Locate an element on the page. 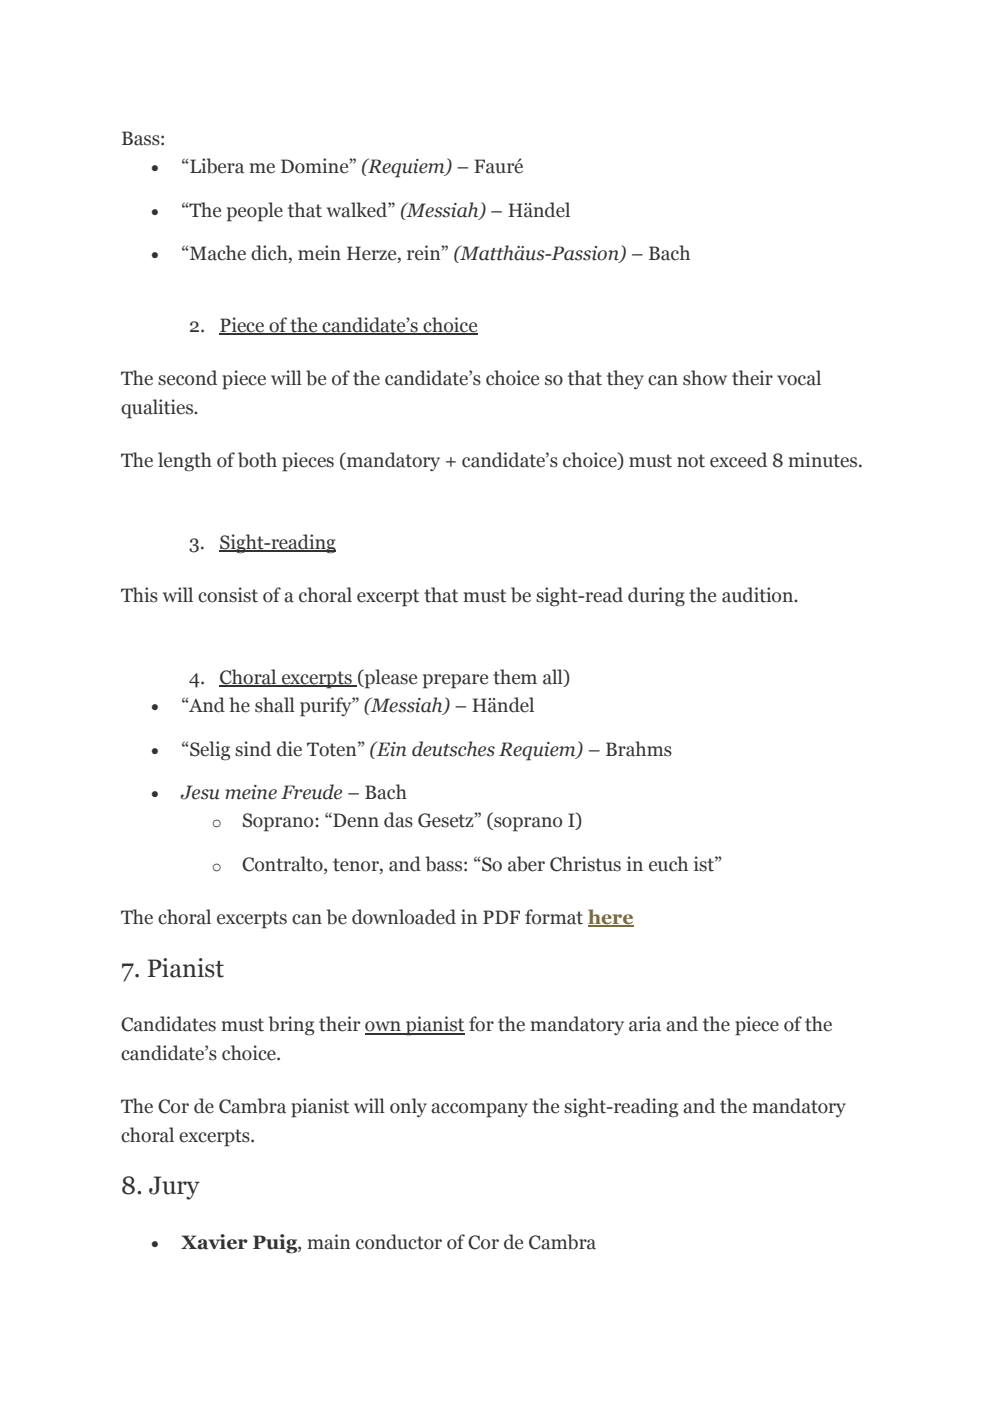 The height and width of the document is (1416, 1000). conductor is located at coordinates (399, 1242).
